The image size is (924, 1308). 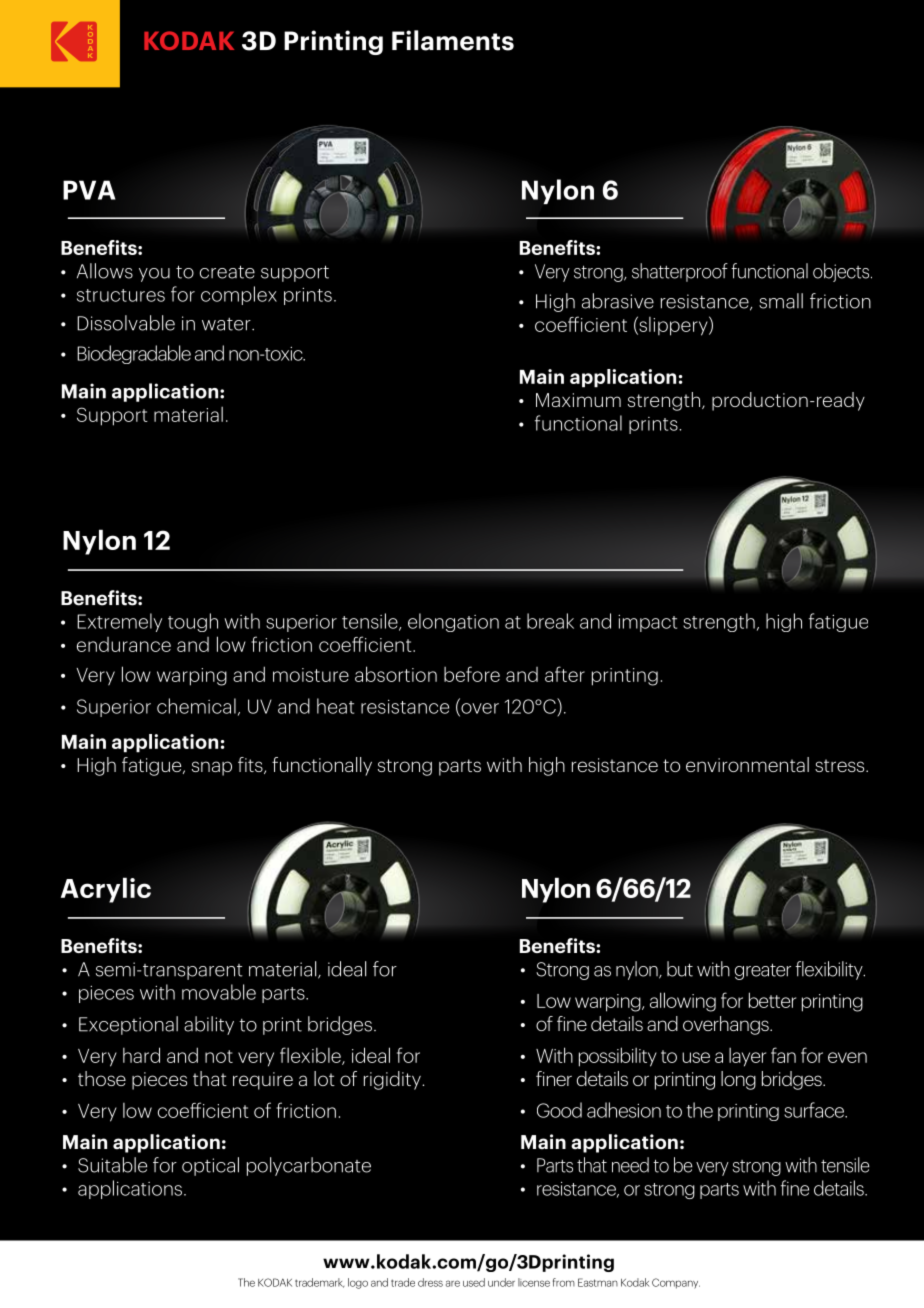 I want to click on optical, so click(x=210, y=1166).
